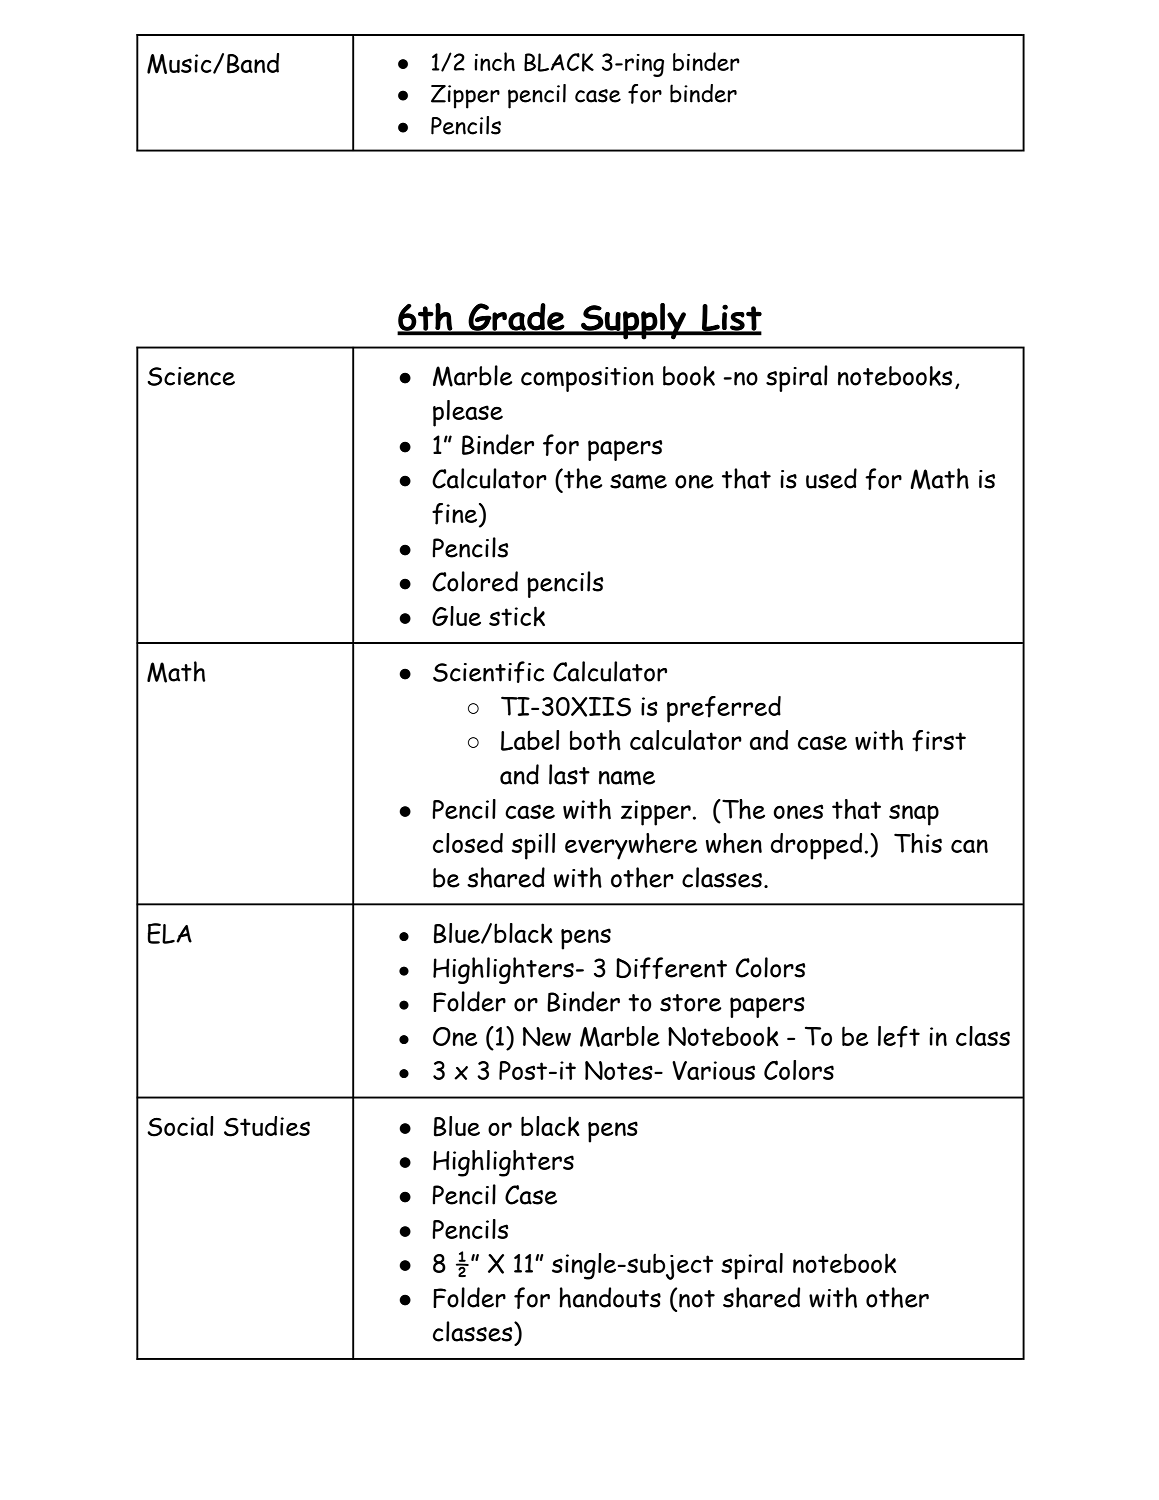 This screenshot has width=1159, height=1500. I want to click on Social, so click(180, 1126).
